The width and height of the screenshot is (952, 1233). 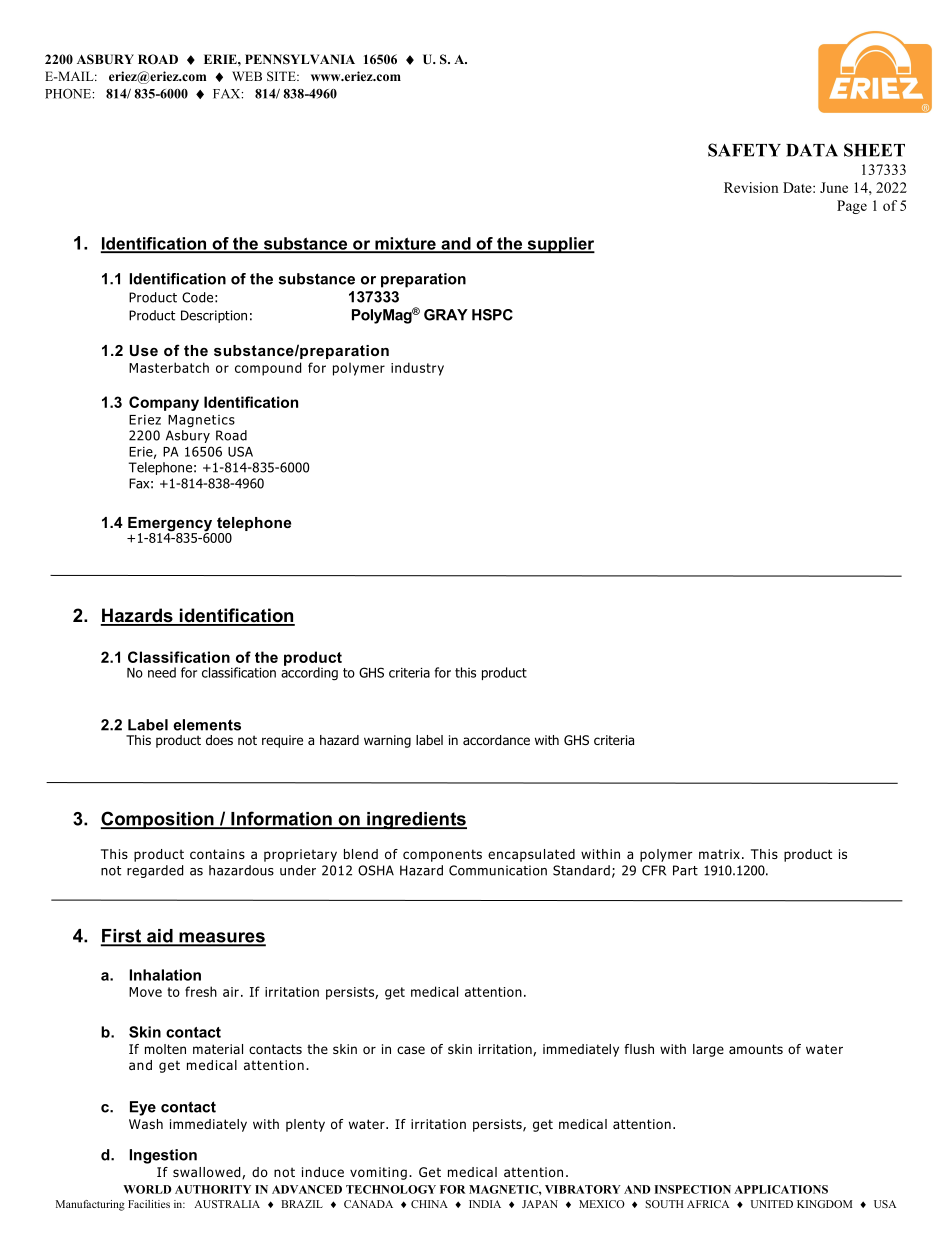 What do you see at coordinates (416, 821) in the screenshot?
I see `ingredients` at bounding box center [416, 821].
